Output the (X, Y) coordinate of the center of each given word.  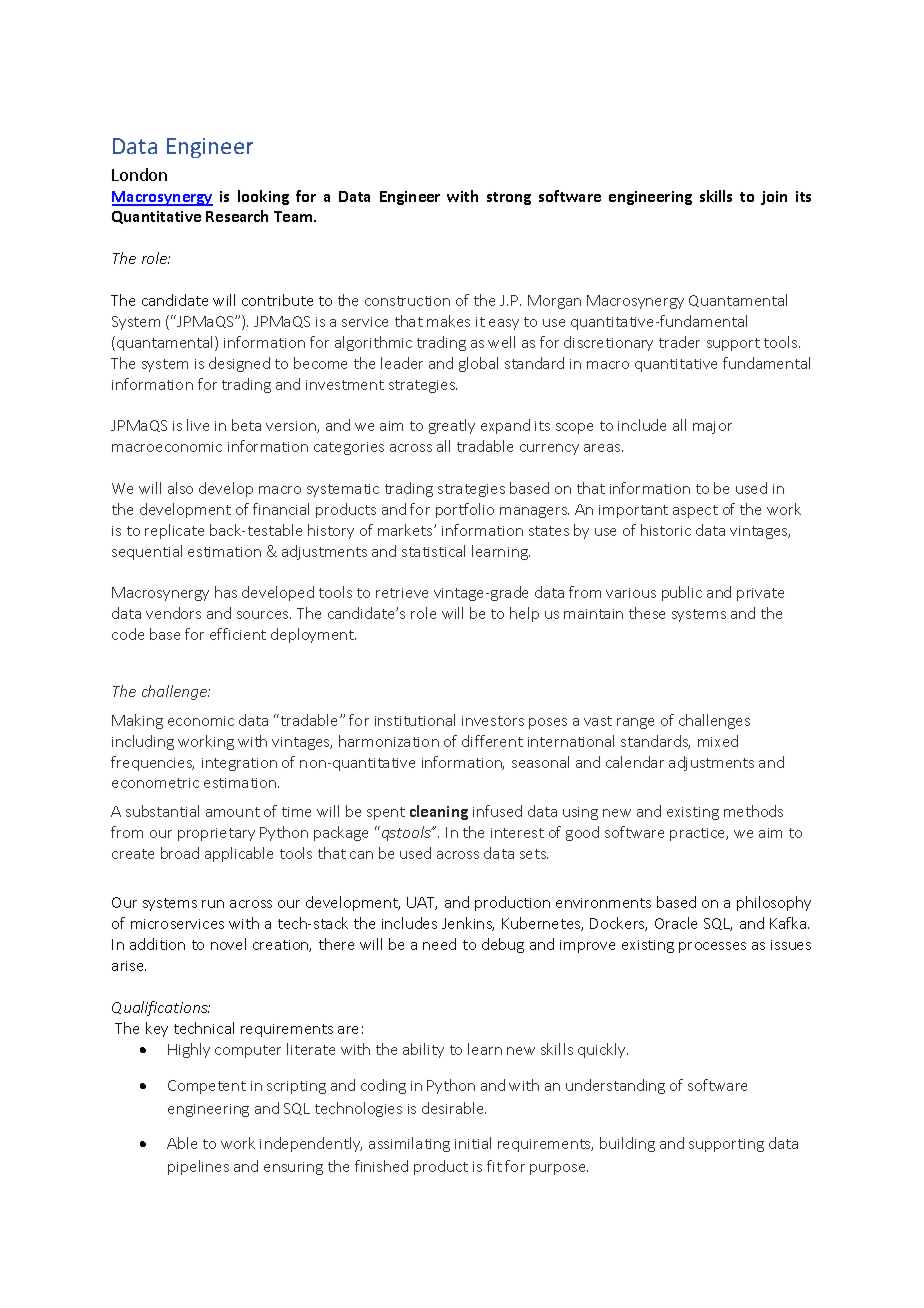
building (627, 1144)
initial (473, 1143)
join (774, 198)
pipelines (198, 1167)
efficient (238, 634)
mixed (718, 741)
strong (509, 198)
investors (493, 721)
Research (237, 216)
